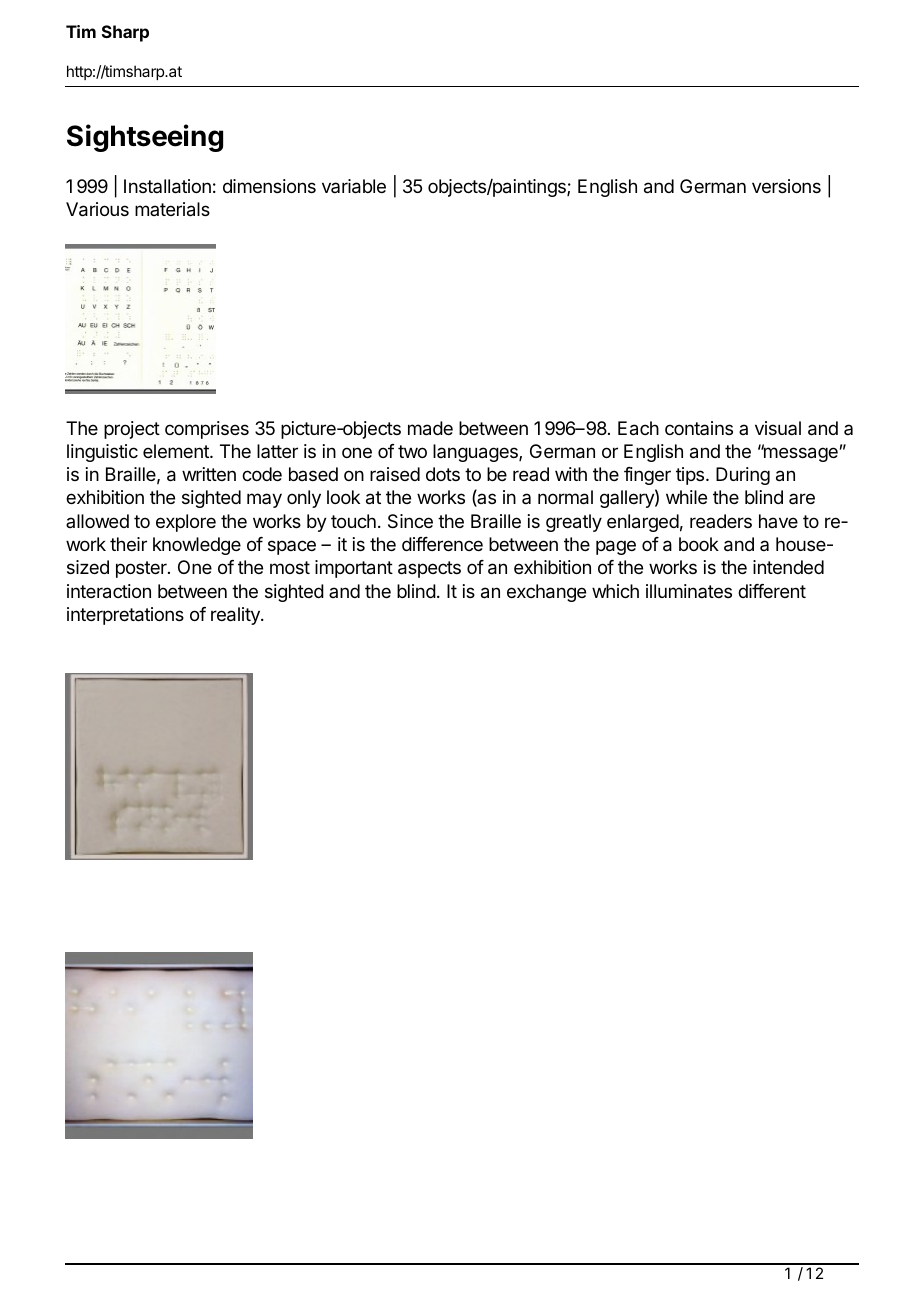 This page has width=924, height=1308. I want to click on made, so click(430, 428).
